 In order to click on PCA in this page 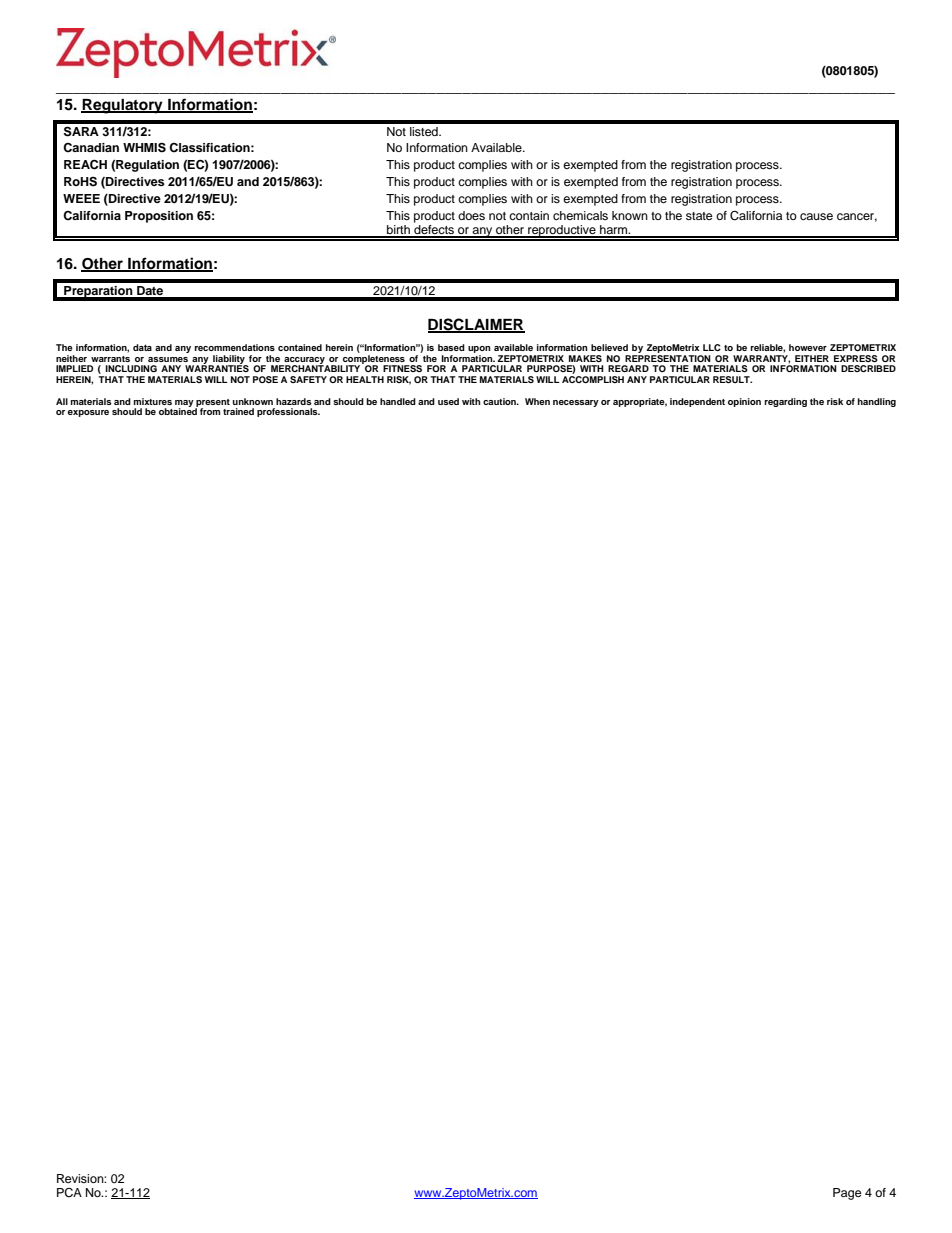, I will do `click(69, 1193)`.
